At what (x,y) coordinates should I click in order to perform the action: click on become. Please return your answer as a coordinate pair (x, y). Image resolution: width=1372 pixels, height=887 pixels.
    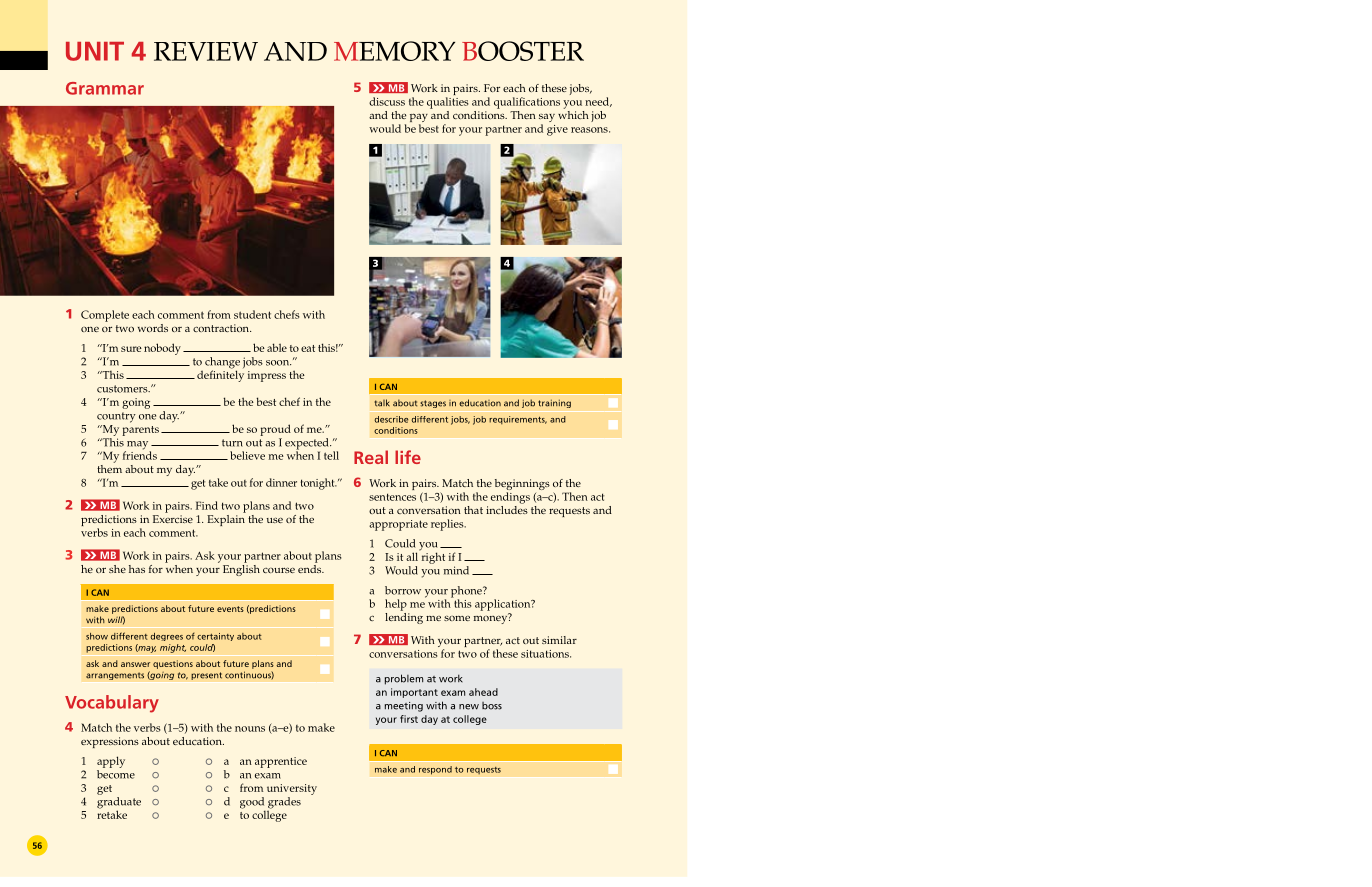
    Looking at the image, I should click on (116, 774).
